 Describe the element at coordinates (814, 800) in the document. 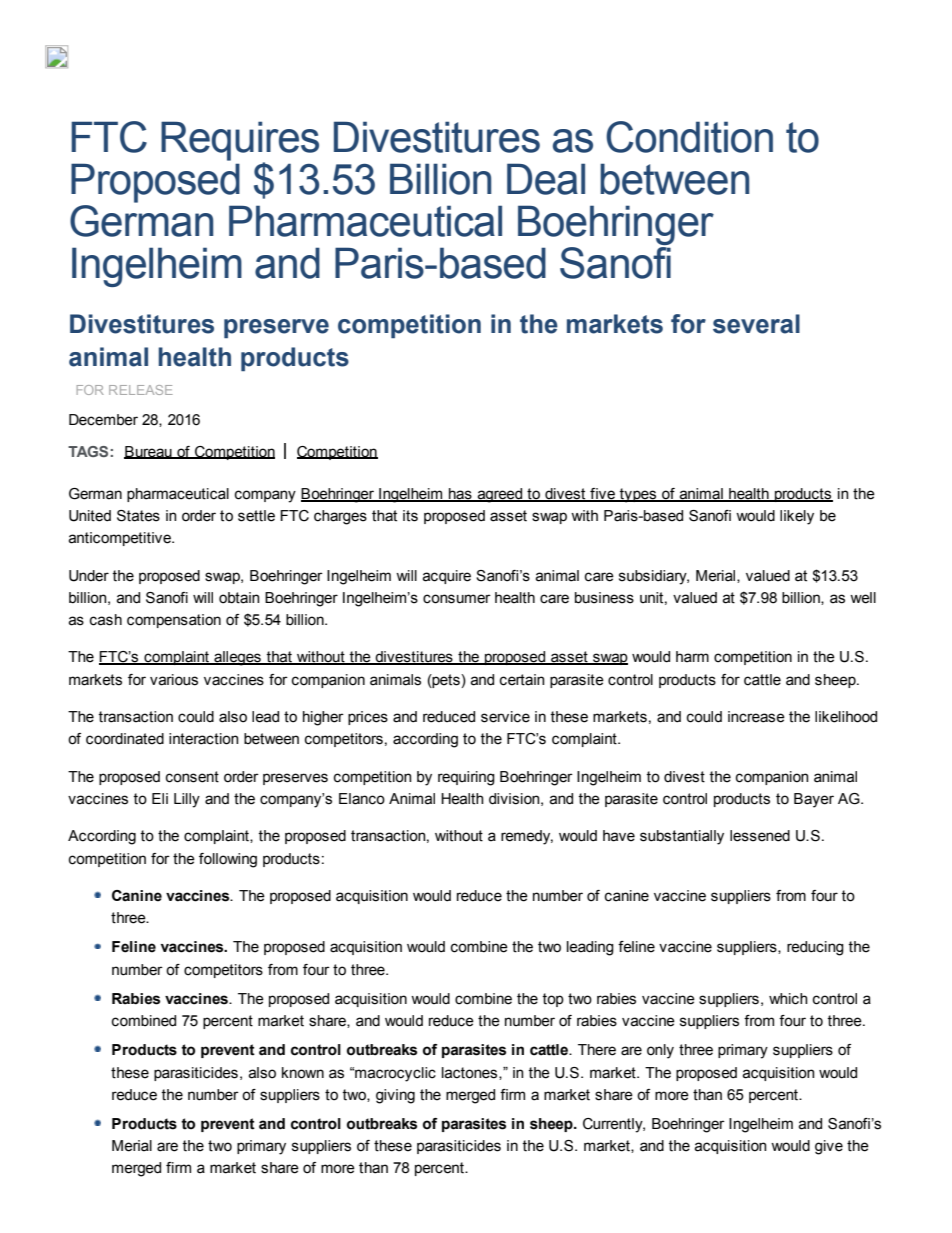

I see `Bayer` at that location.
